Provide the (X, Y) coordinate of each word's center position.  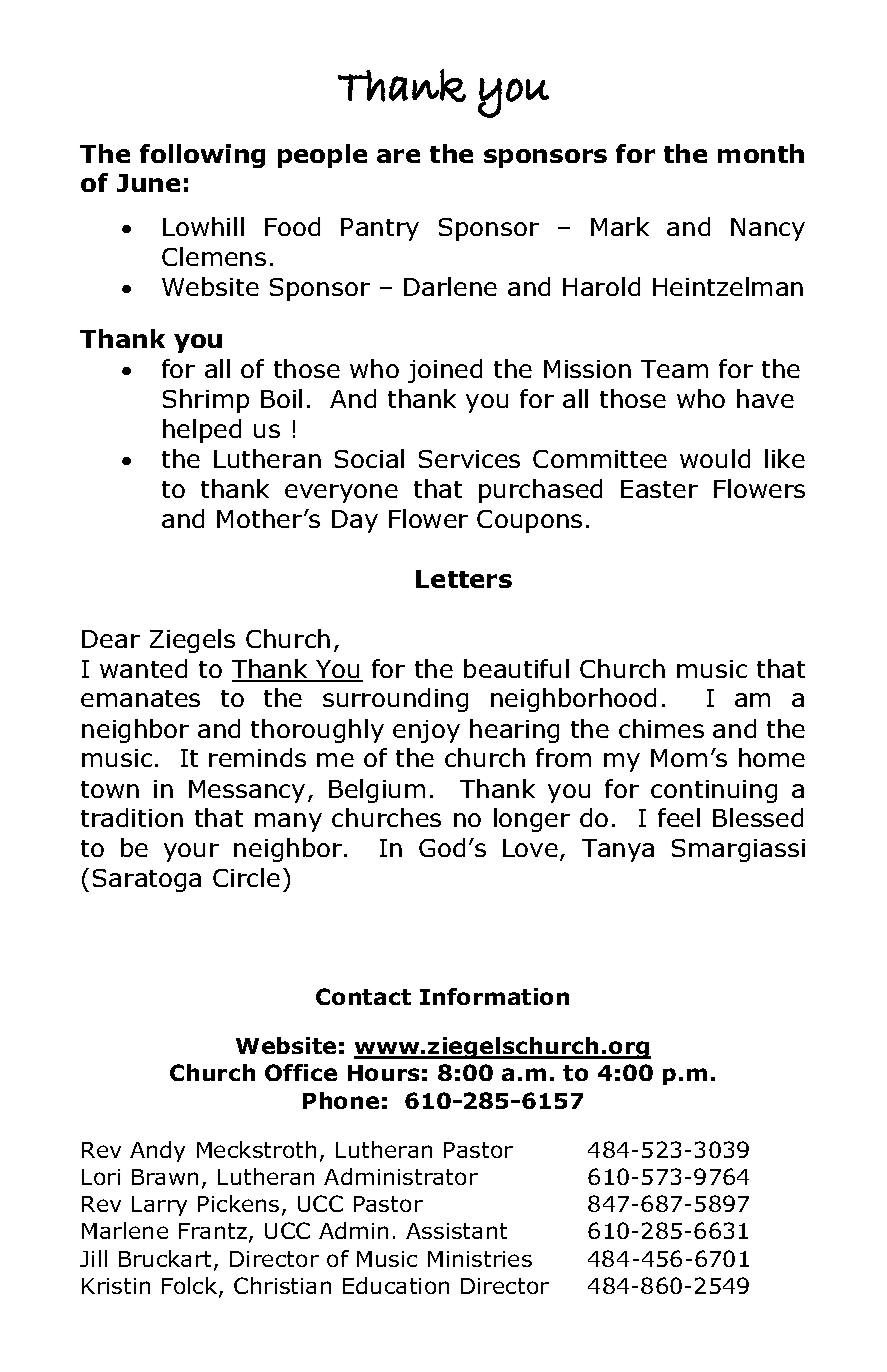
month (761, 153)
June (148, 183)
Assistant (456, 1231)
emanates (140, 698)
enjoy (426, 731)
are (398, 156)
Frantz (213, 1231)
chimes (661, 728)
